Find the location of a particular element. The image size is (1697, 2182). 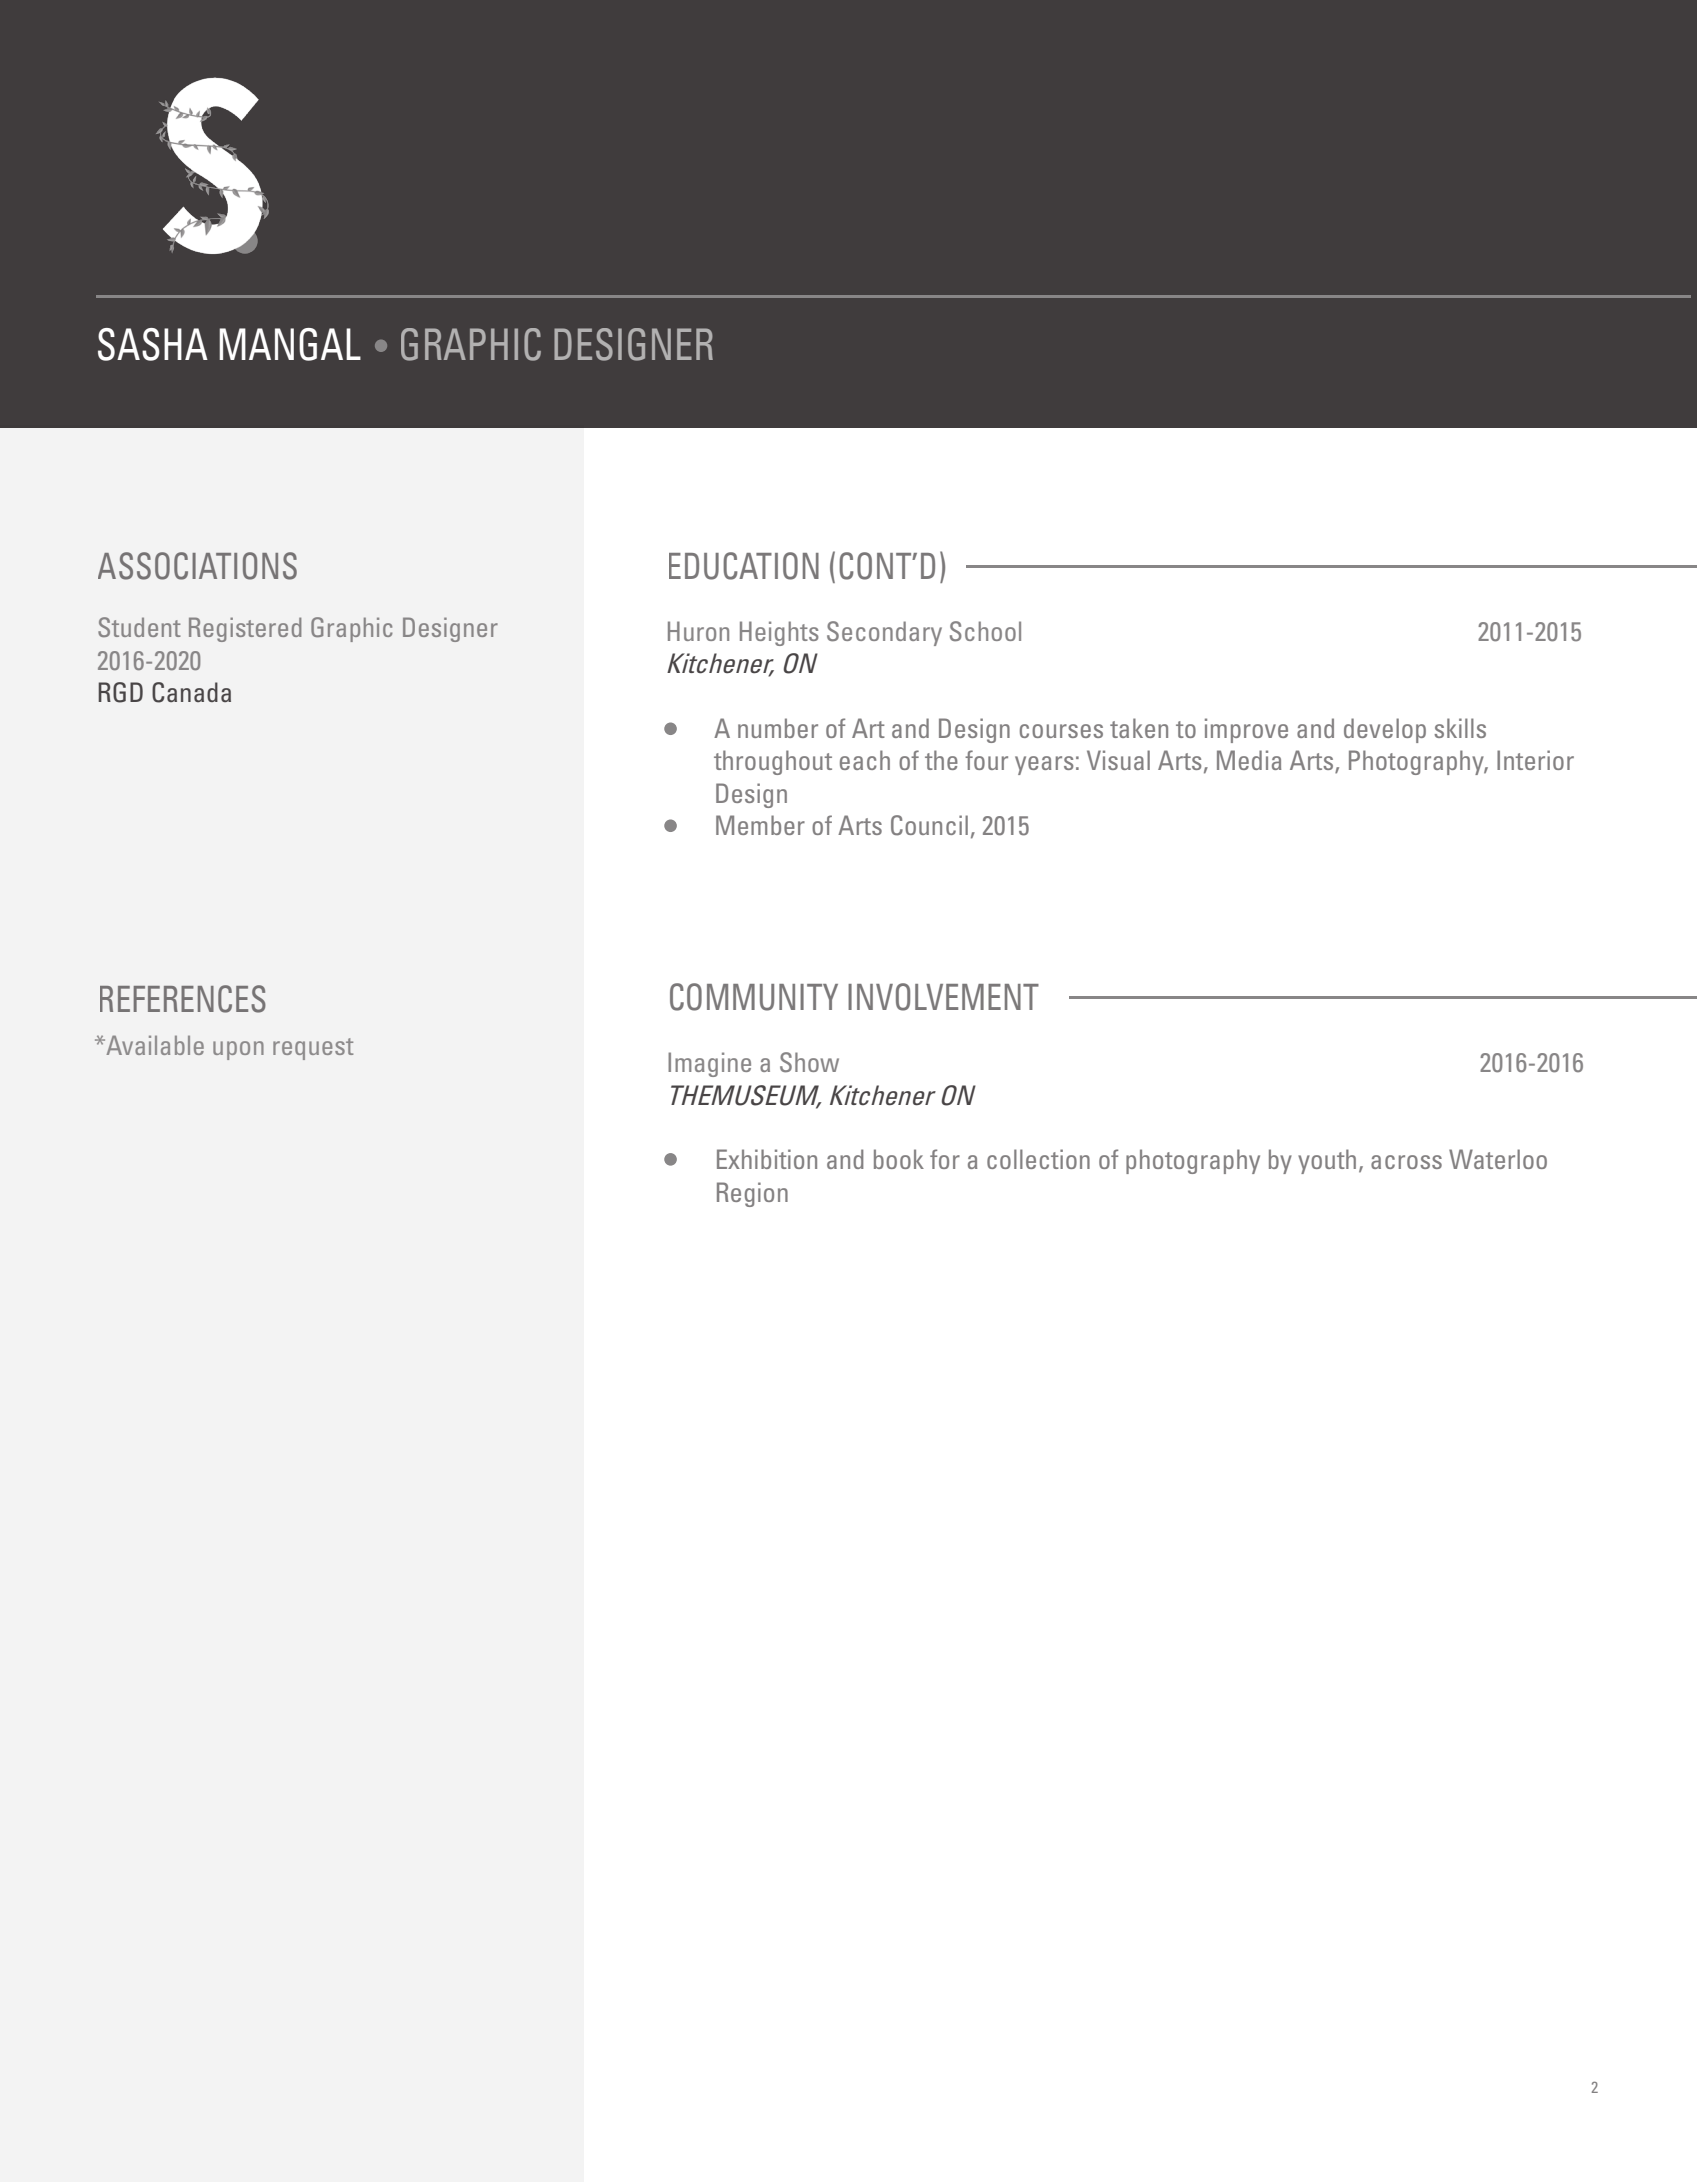

Heights is located at coordinates (779, 633).
